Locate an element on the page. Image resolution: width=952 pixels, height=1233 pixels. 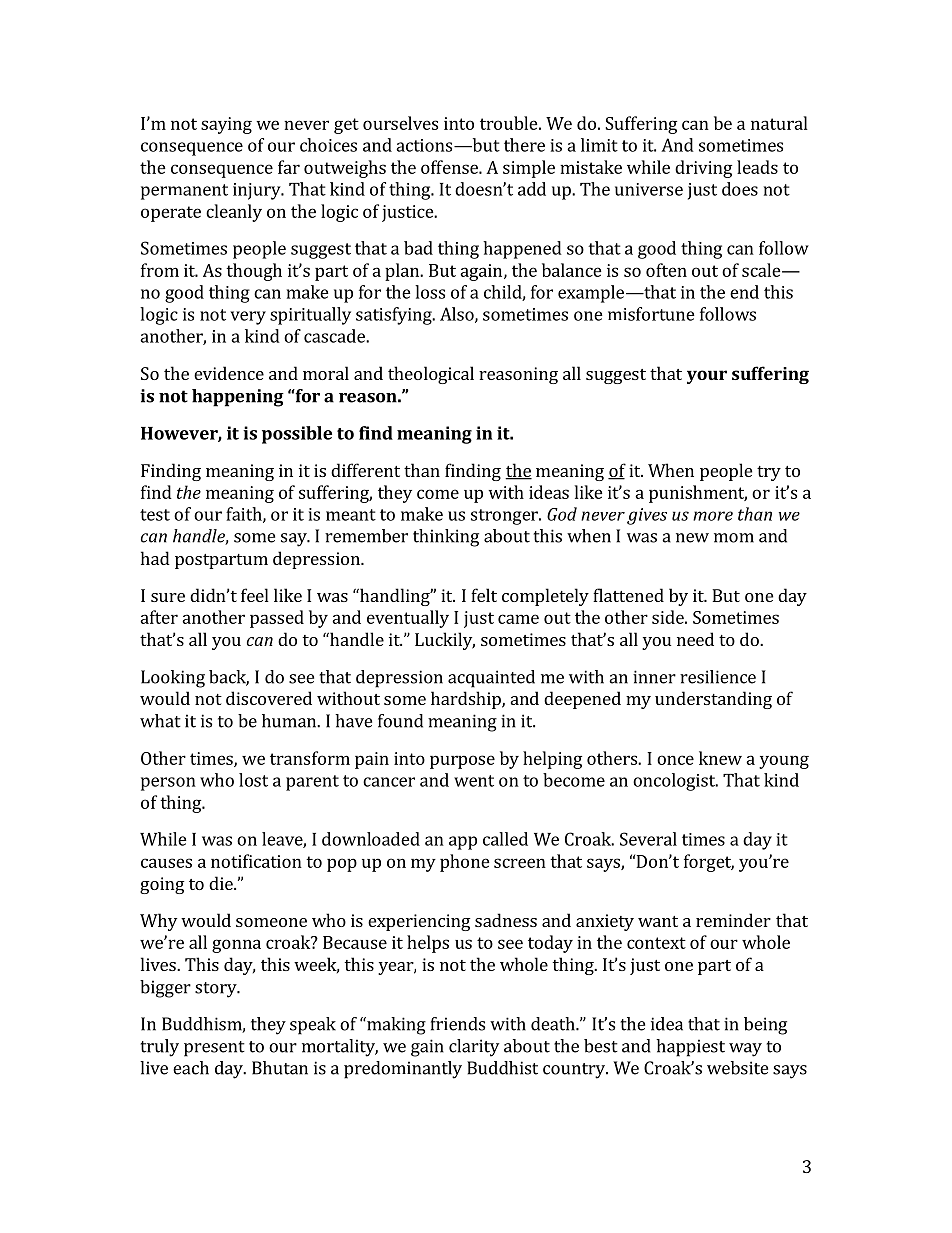
knew is located at coordinates (720, 758).
